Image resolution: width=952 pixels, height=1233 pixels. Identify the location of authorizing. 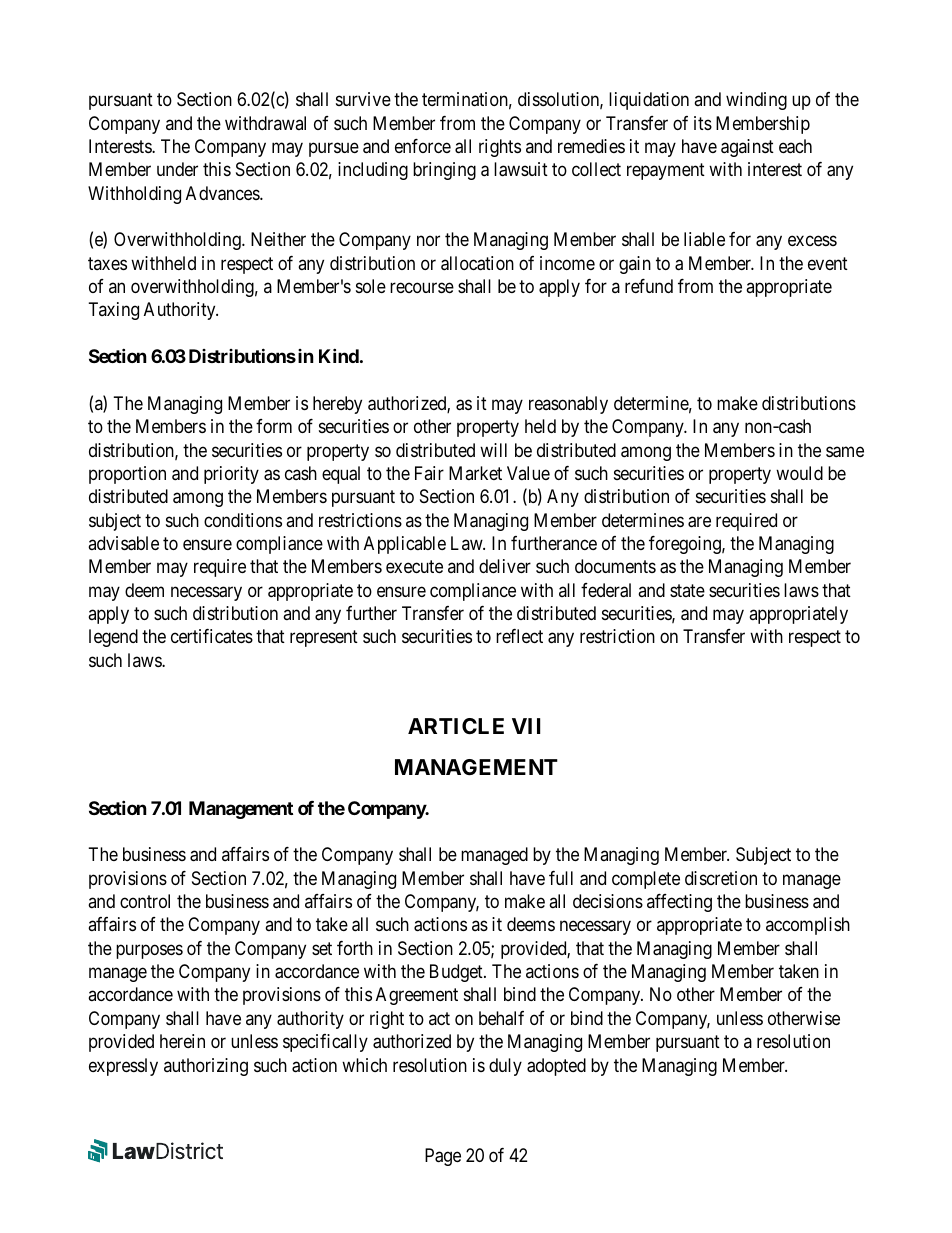
(206, 1067).
